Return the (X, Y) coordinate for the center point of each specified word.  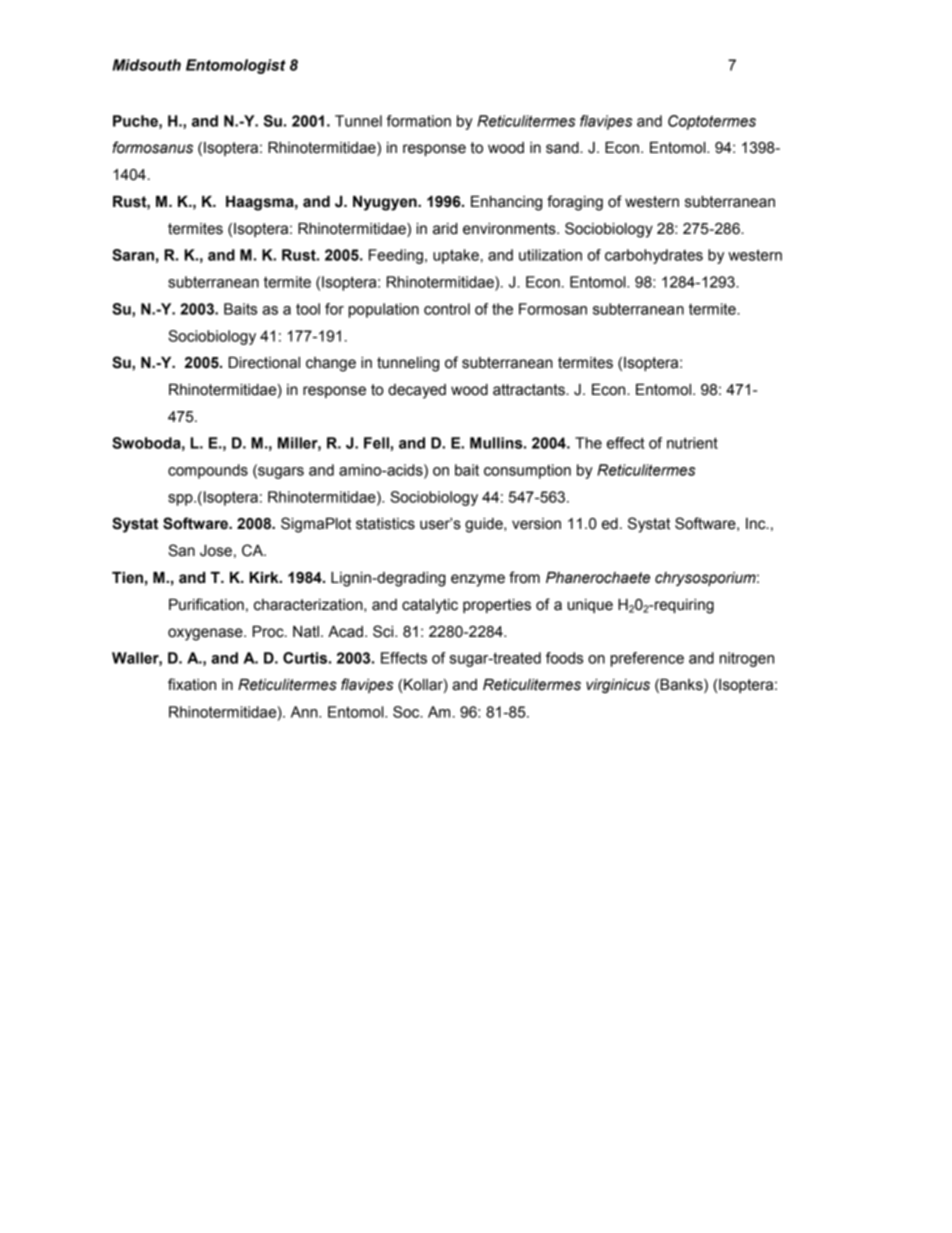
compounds (208, 471)
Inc (757, 524)
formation (419, 121)
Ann (305, 712)
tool (308, 309)
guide (485, 525)
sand (563, 148)
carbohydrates (654, 256)
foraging (575, 203)
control (447, 309)
